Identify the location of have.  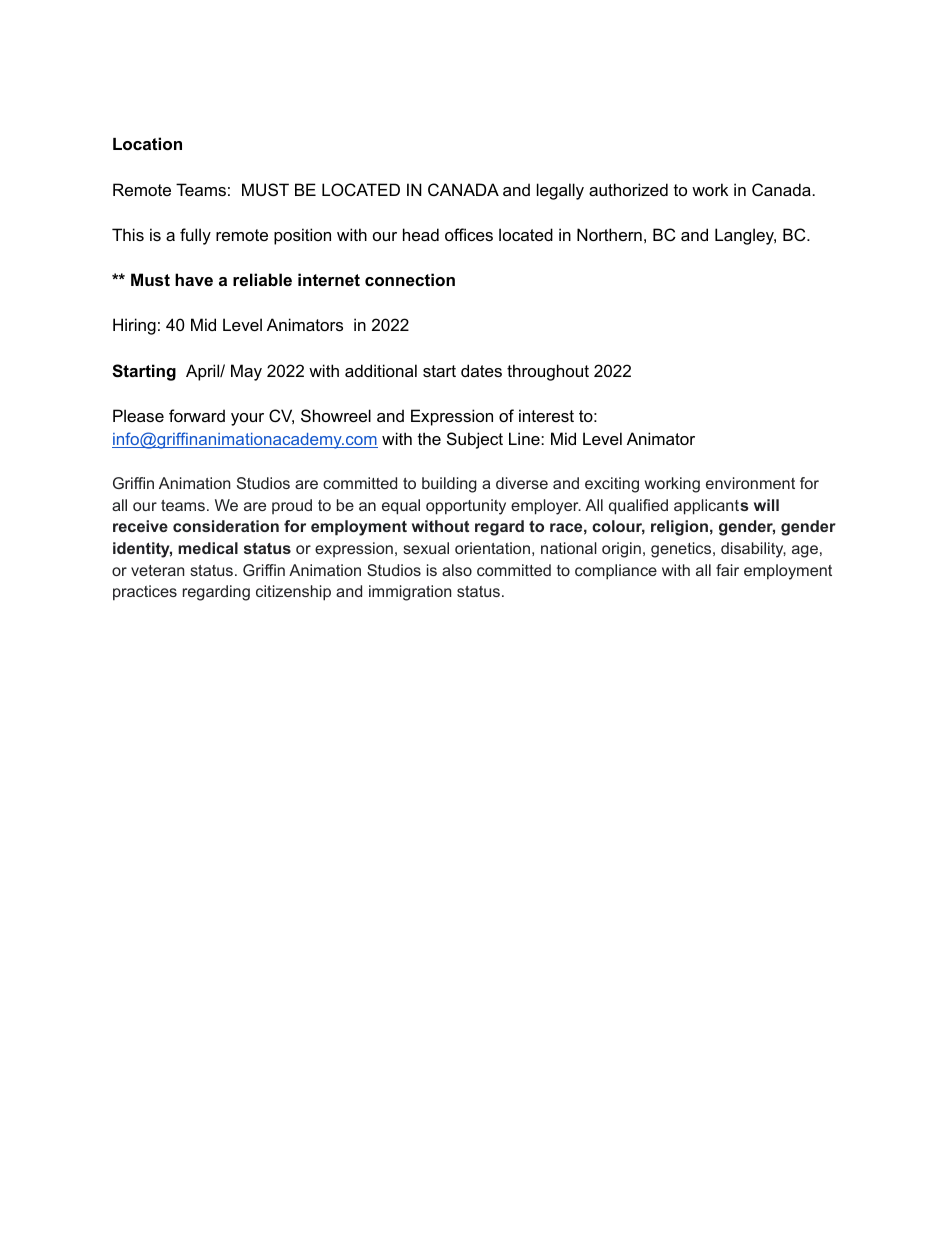
(194, 279).
